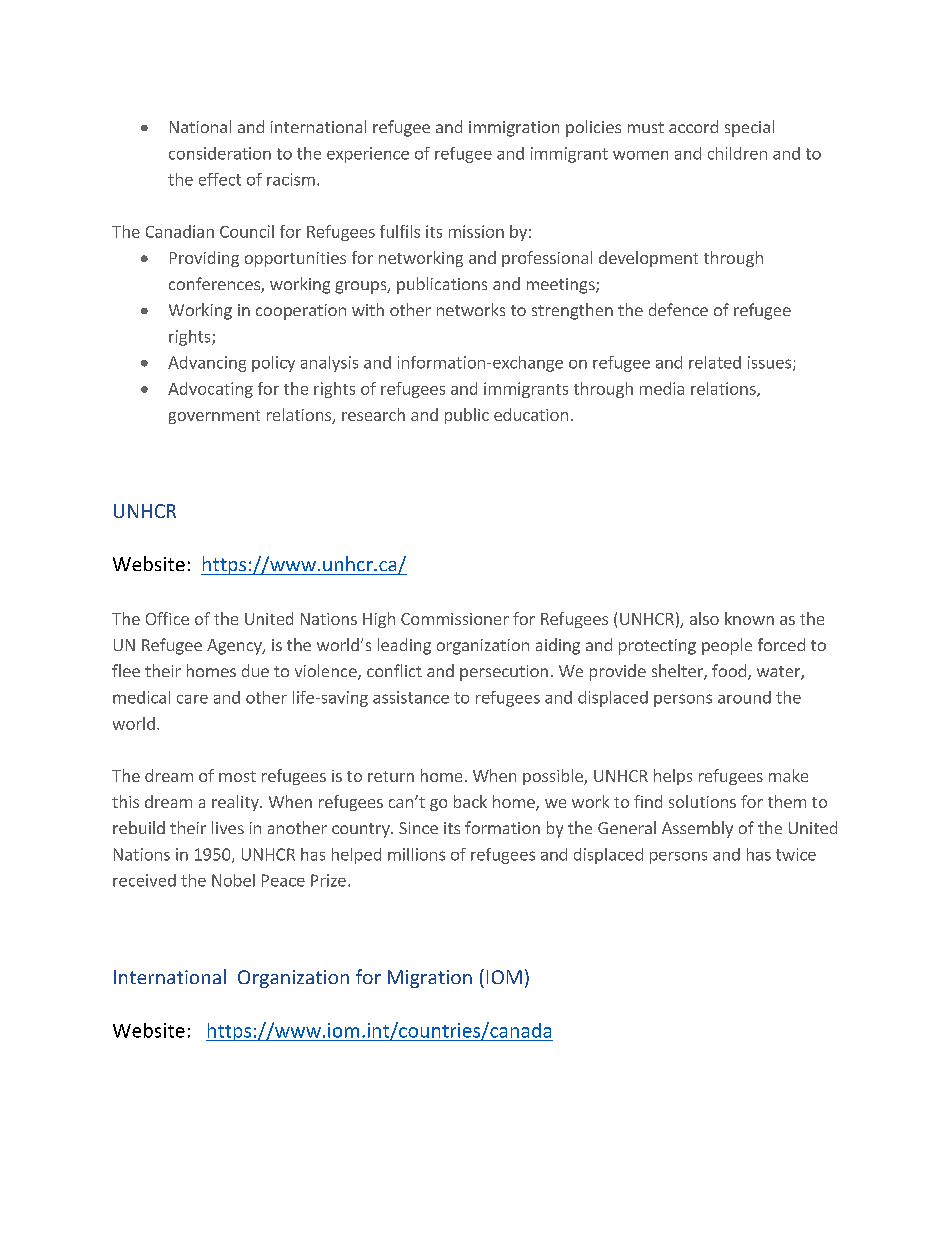  What do you see at coordinates (416, 854) in the screenshot?
I see `millions` at bounding box center [416, 854].
